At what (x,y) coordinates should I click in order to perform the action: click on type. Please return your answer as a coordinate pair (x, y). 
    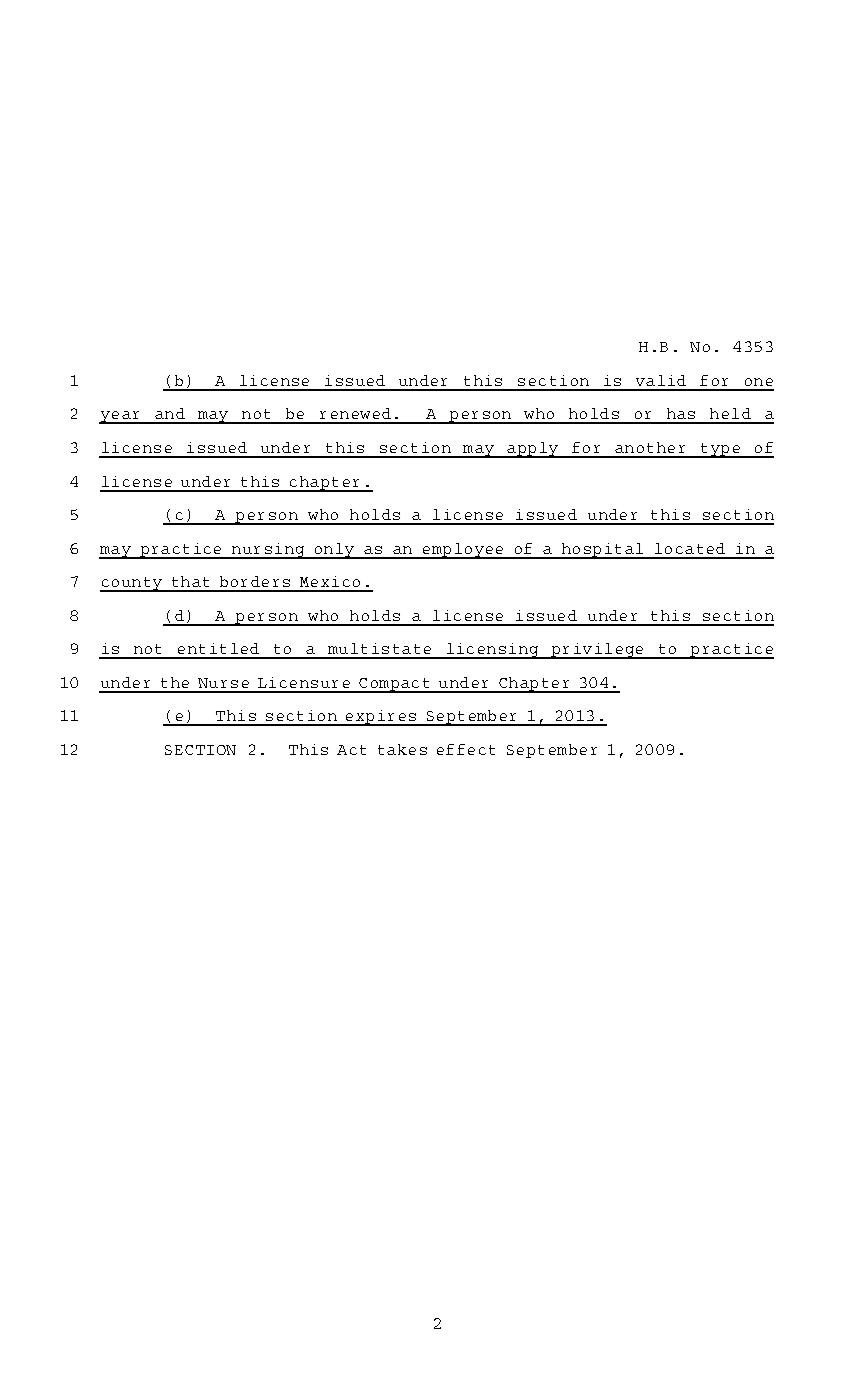
    Looking at the image, I should click on (720, 450).
